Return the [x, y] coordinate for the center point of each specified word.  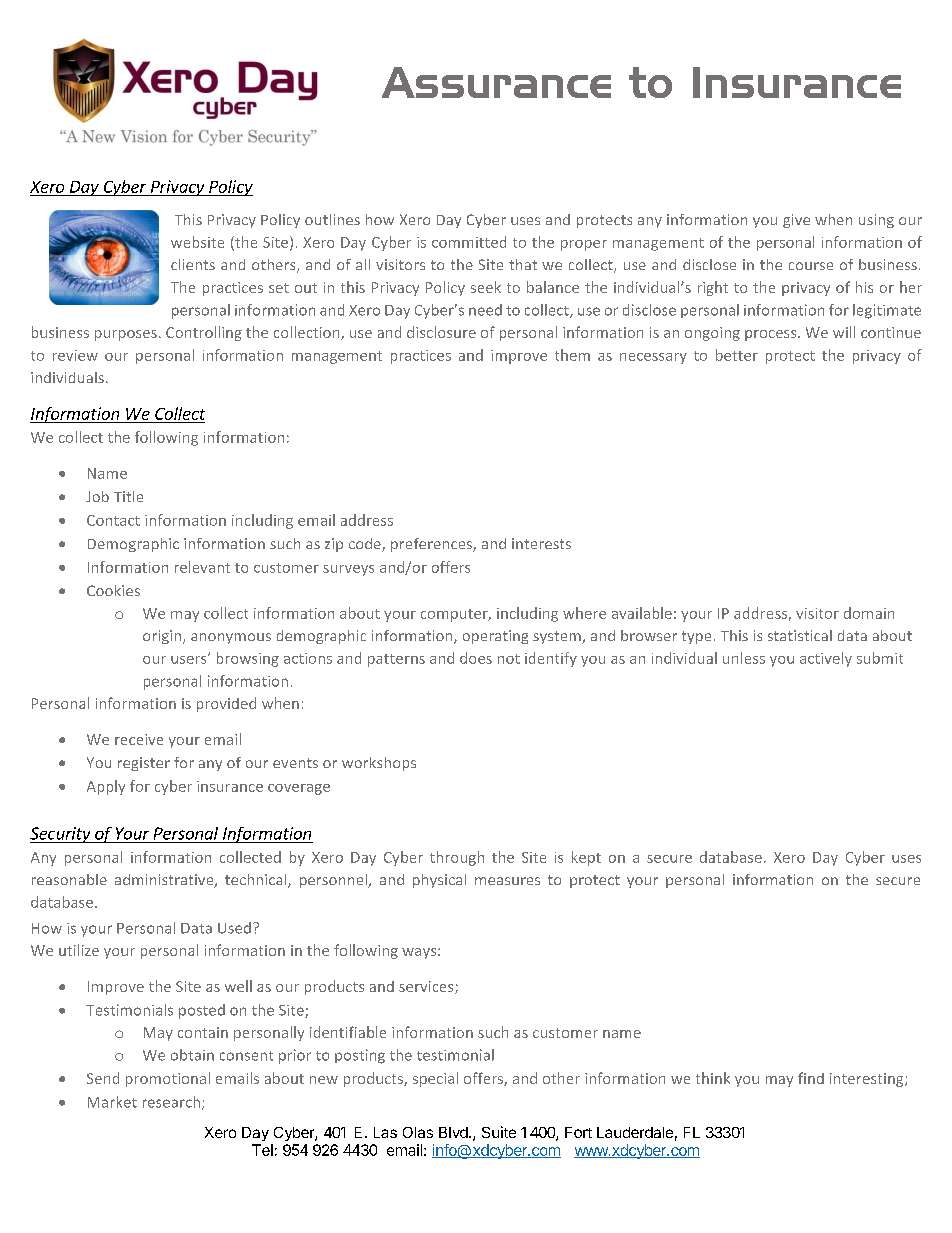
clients [193, 264]
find [811, 1078]
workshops [379, 764]
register [144, 764]
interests [541, 543]
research [173, 1103]
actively [826, 659]
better [737, 355]
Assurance [496, 82]
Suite [499, 1132]
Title [128, 496]
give [796, 221]
